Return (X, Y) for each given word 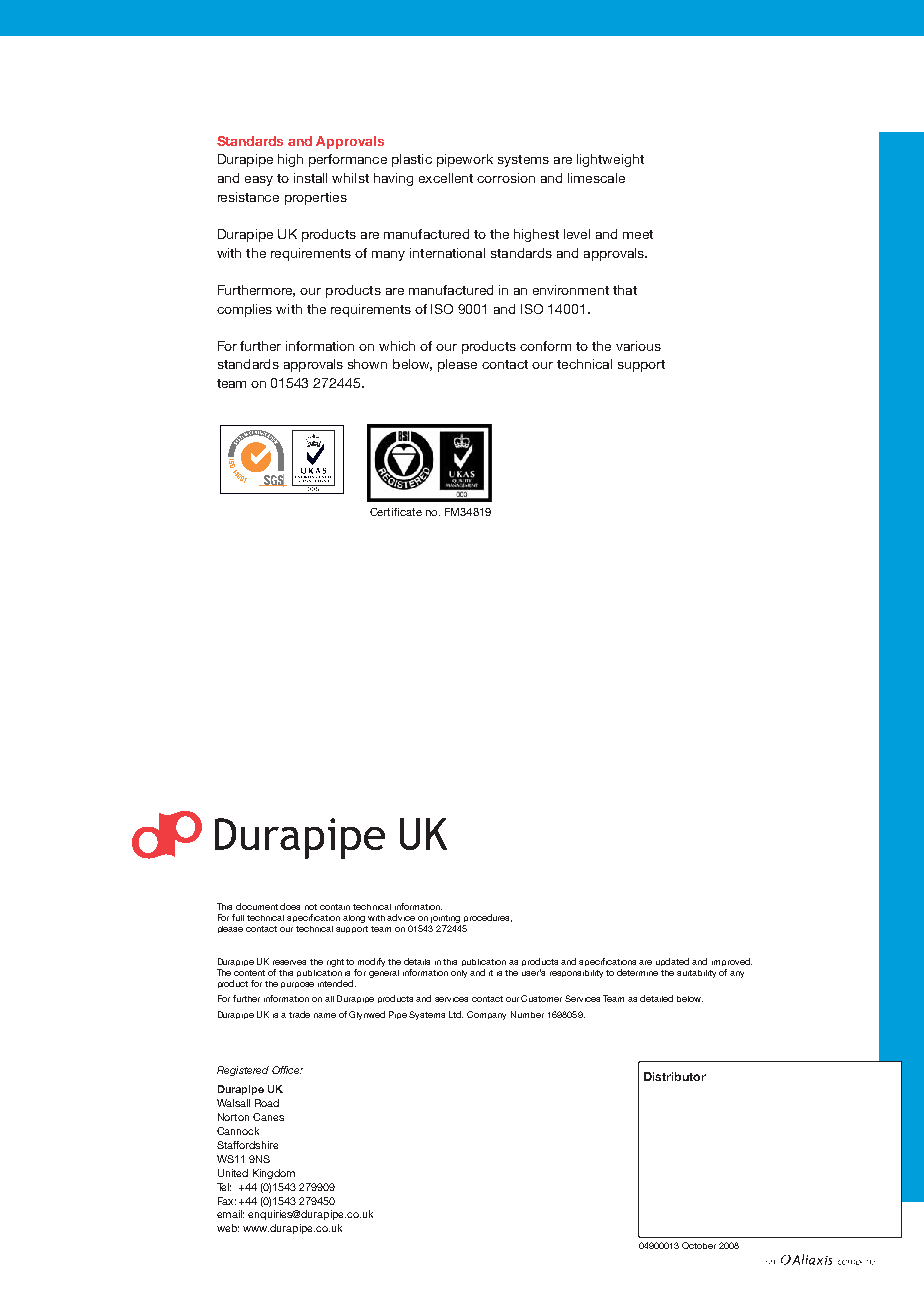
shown (367, 364)
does (290, 906)
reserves (289, 962)
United (233, 1173)
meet (638, 234)
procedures (487, 920)
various (638, 346)
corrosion (506, 178)
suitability (696, 974)
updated (672, 962)
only (459, 974)
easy (259, 181)
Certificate (396, 512)
